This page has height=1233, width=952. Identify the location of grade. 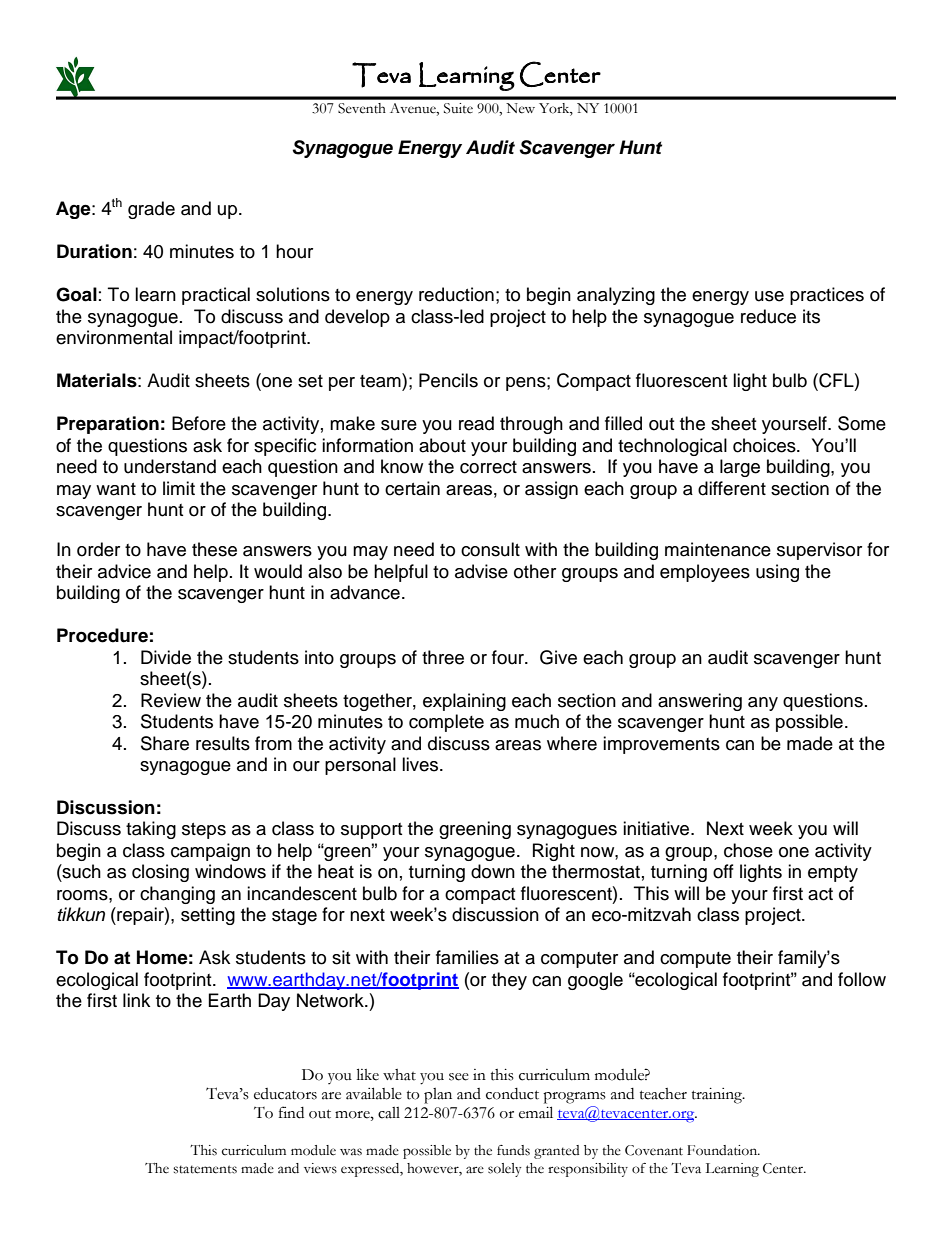
(151, 210).
